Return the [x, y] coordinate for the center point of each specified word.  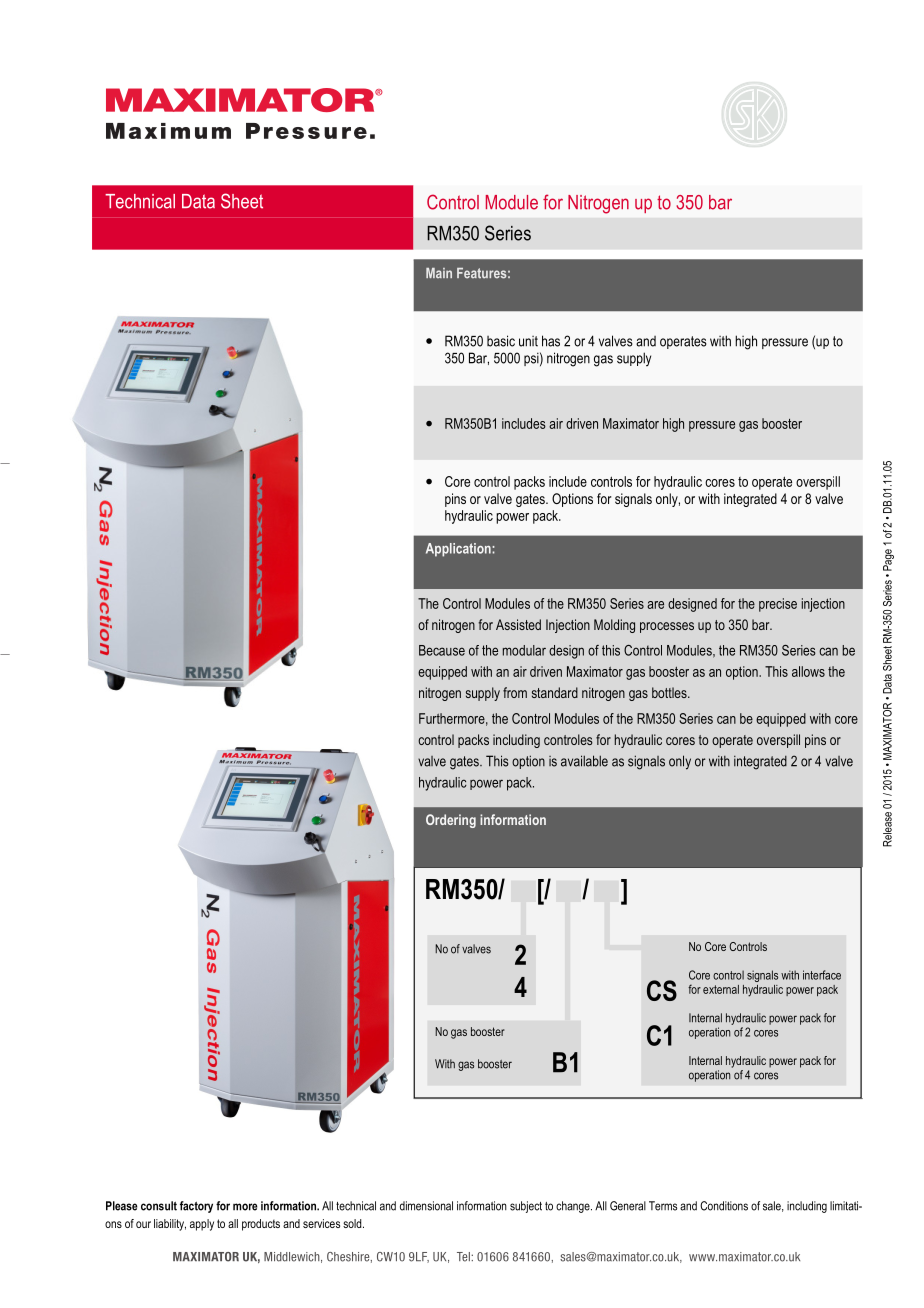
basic [501, 341]
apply [202, 1225]
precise [778, 605]
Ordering [451, 821]
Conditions [724, 1206]
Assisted [518, 624]
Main [439, 273]
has [551, 341]
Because [442, 650]
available [584, 761]
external [721, 989]
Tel [464, 1257]
